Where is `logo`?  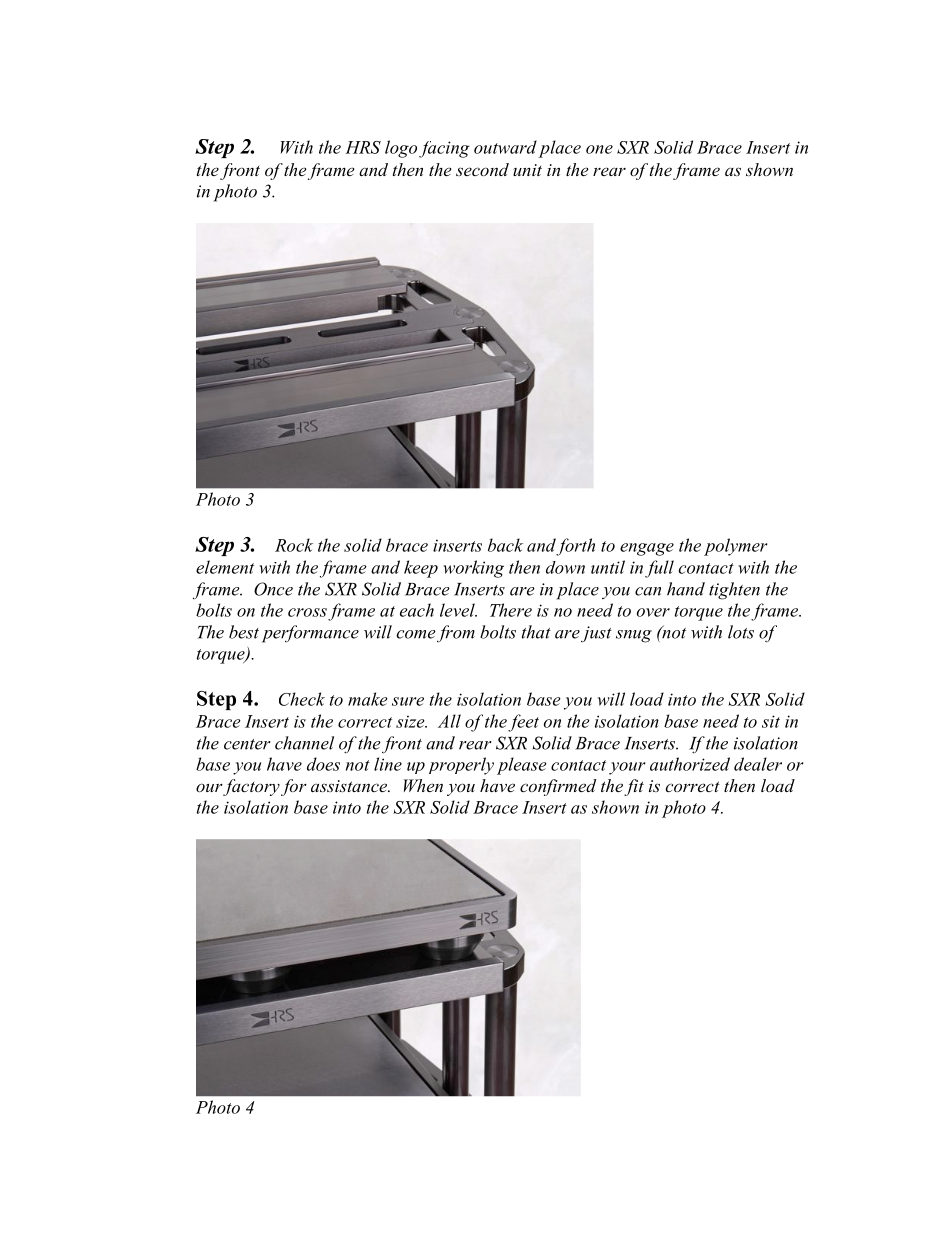
logo is located at coordinates (401, 149).
